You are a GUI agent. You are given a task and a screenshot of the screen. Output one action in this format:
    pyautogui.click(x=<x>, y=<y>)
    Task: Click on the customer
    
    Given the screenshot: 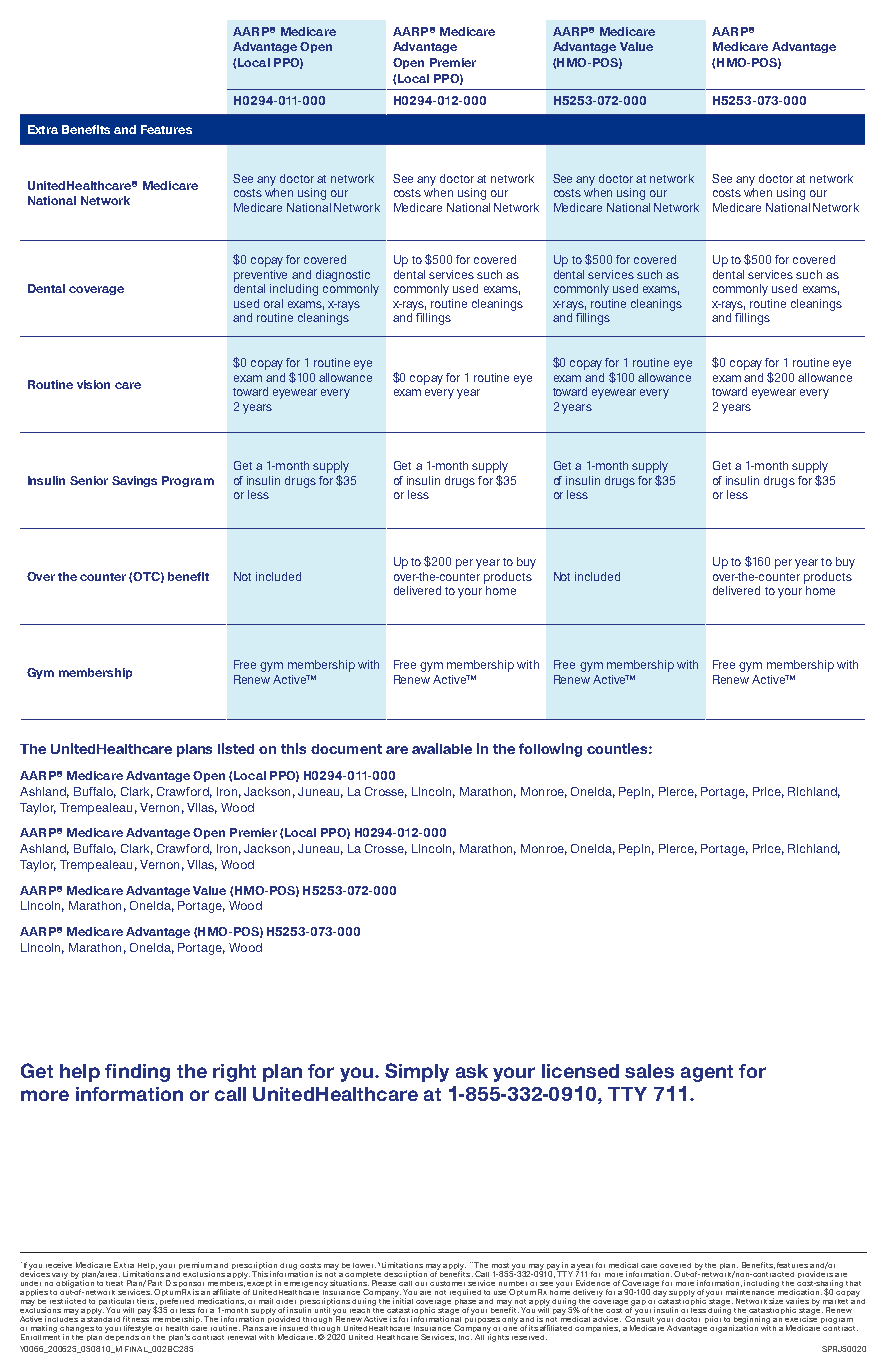 What is the action you would take?
    pyautogui.click(x=447, y=1283)
